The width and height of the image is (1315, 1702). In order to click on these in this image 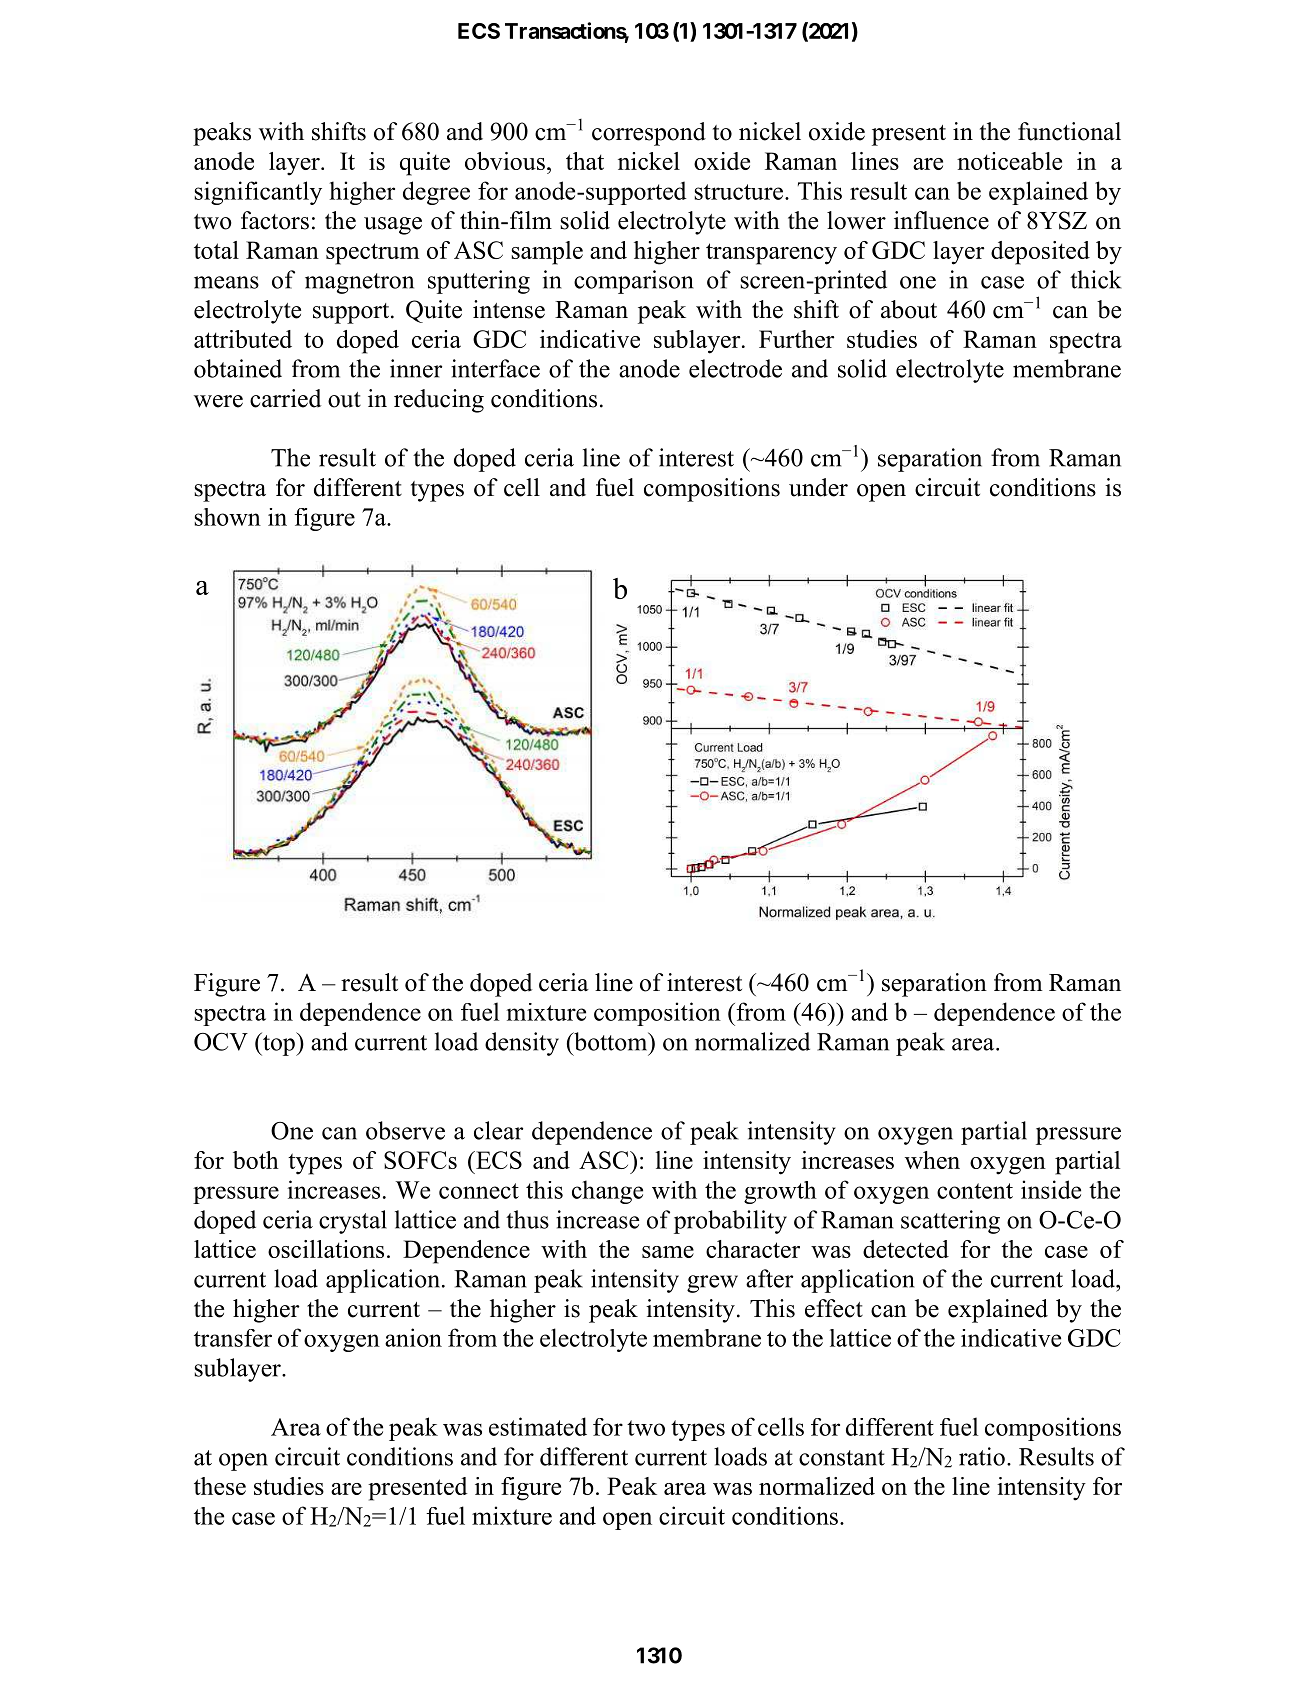, I will do `click(220, 1486)`.
